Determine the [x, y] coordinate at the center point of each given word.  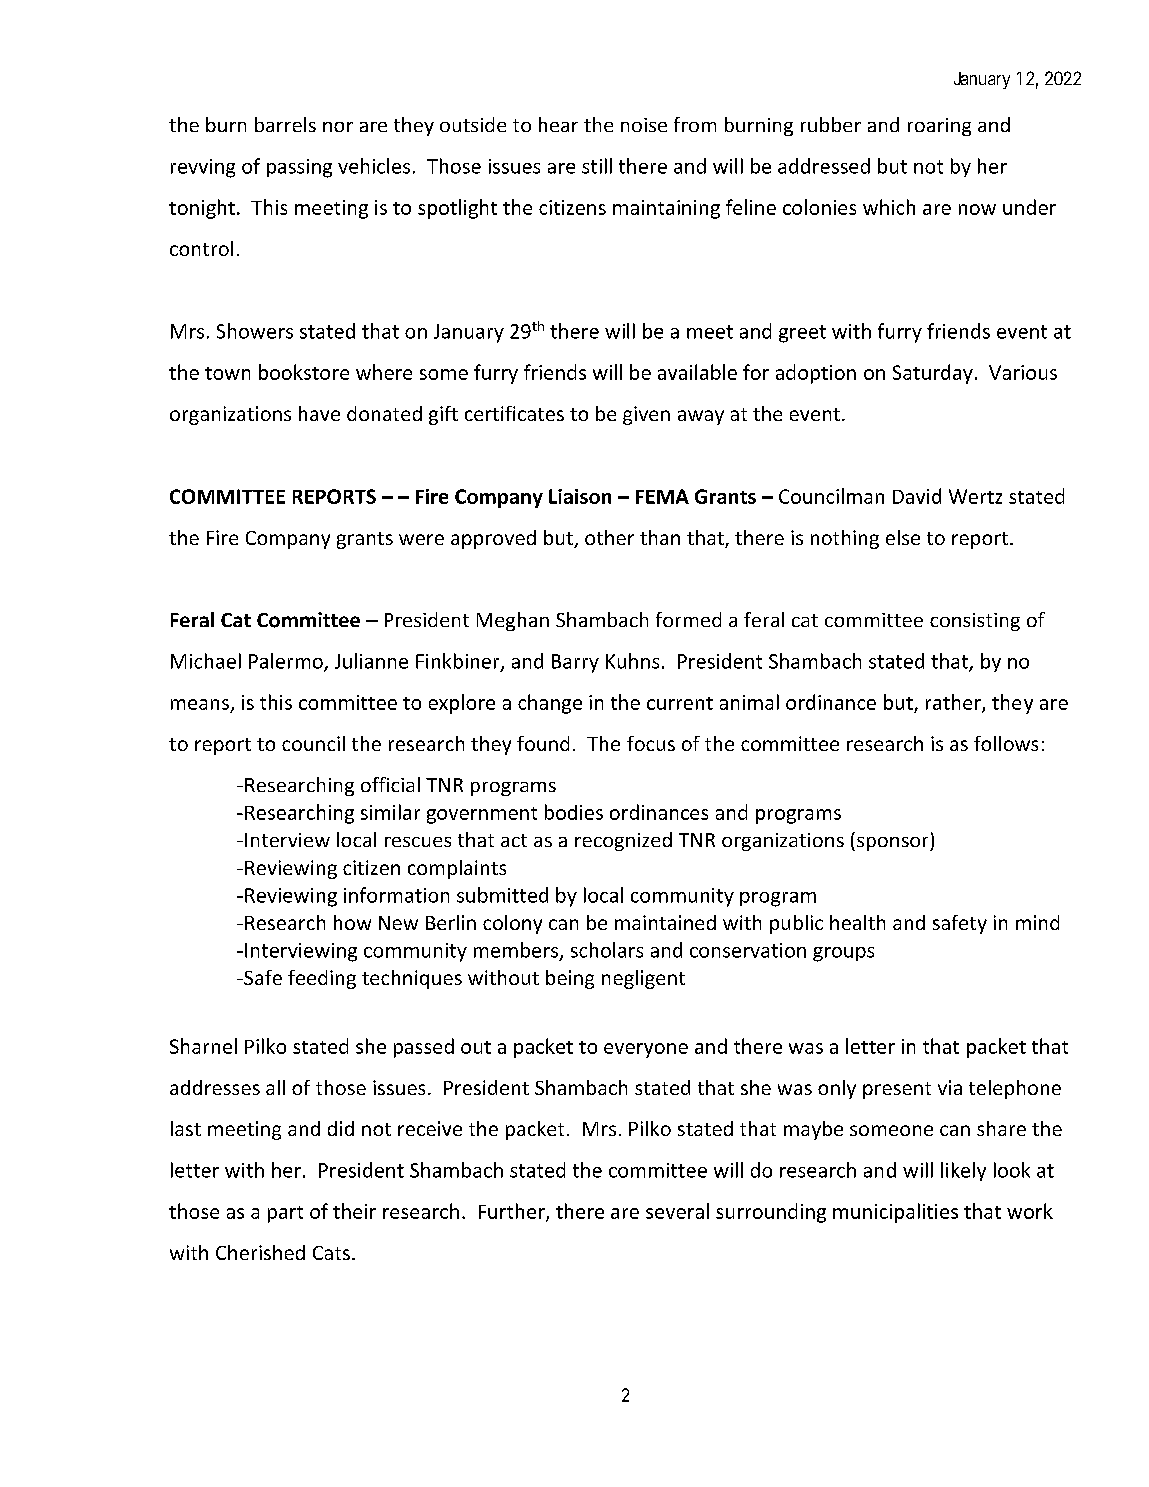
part [285, 1214]
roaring [939, 127]
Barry [575, 663]
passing [299, 168]
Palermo [287, 662]
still [597, 166]
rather [954, 703]
